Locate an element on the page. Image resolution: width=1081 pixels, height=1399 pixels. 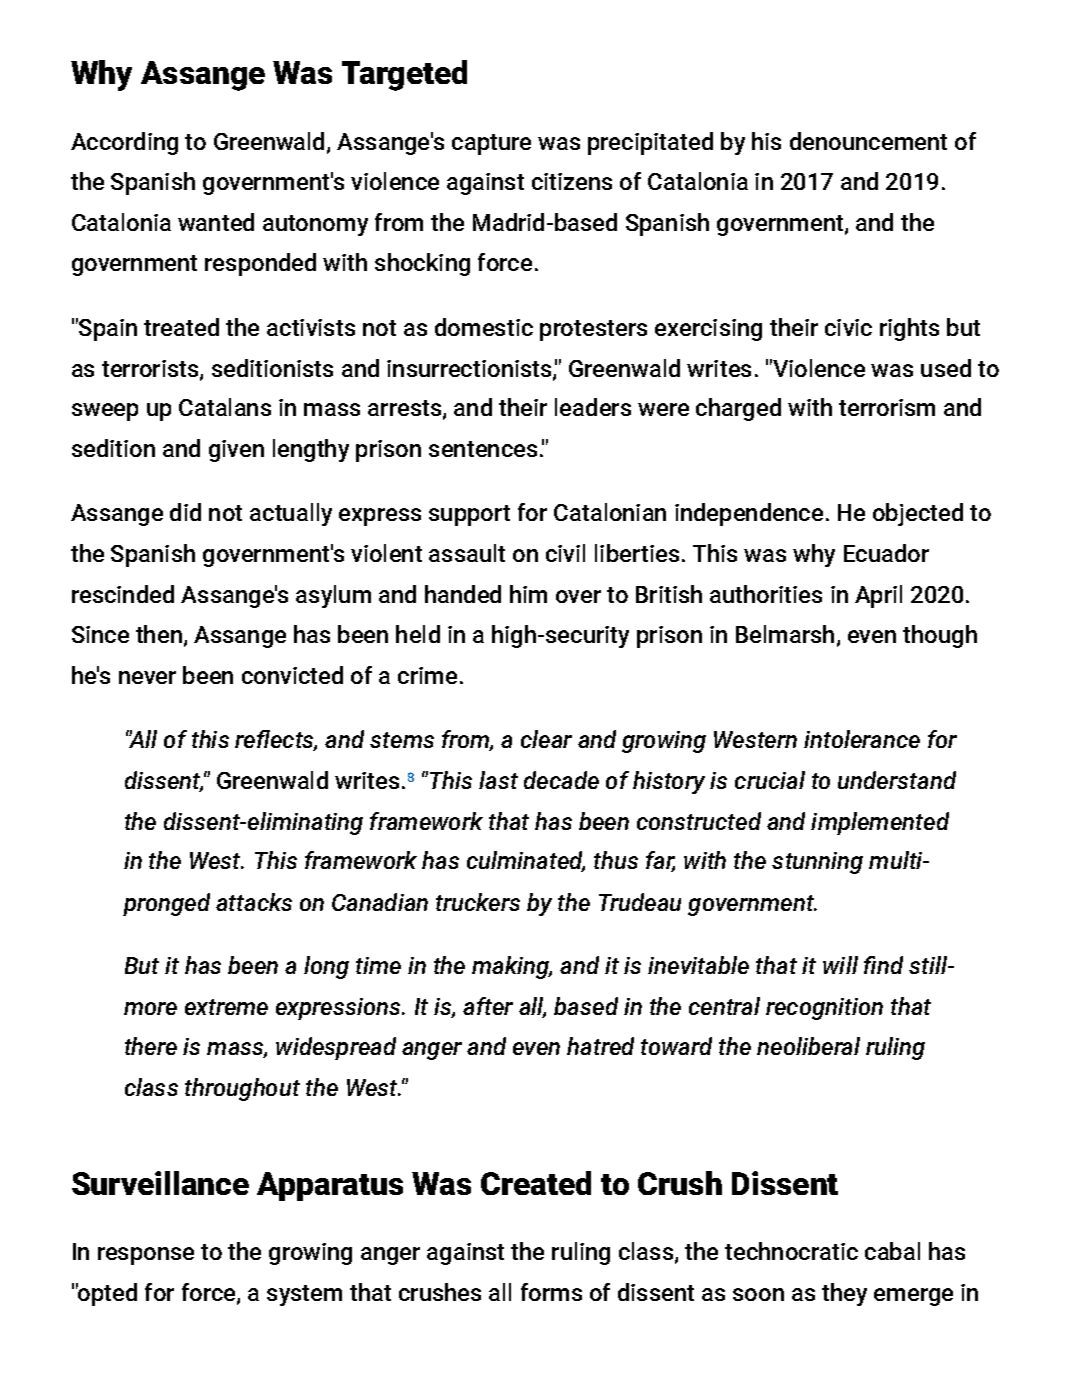
they is located at coordinates (844, 1294).
